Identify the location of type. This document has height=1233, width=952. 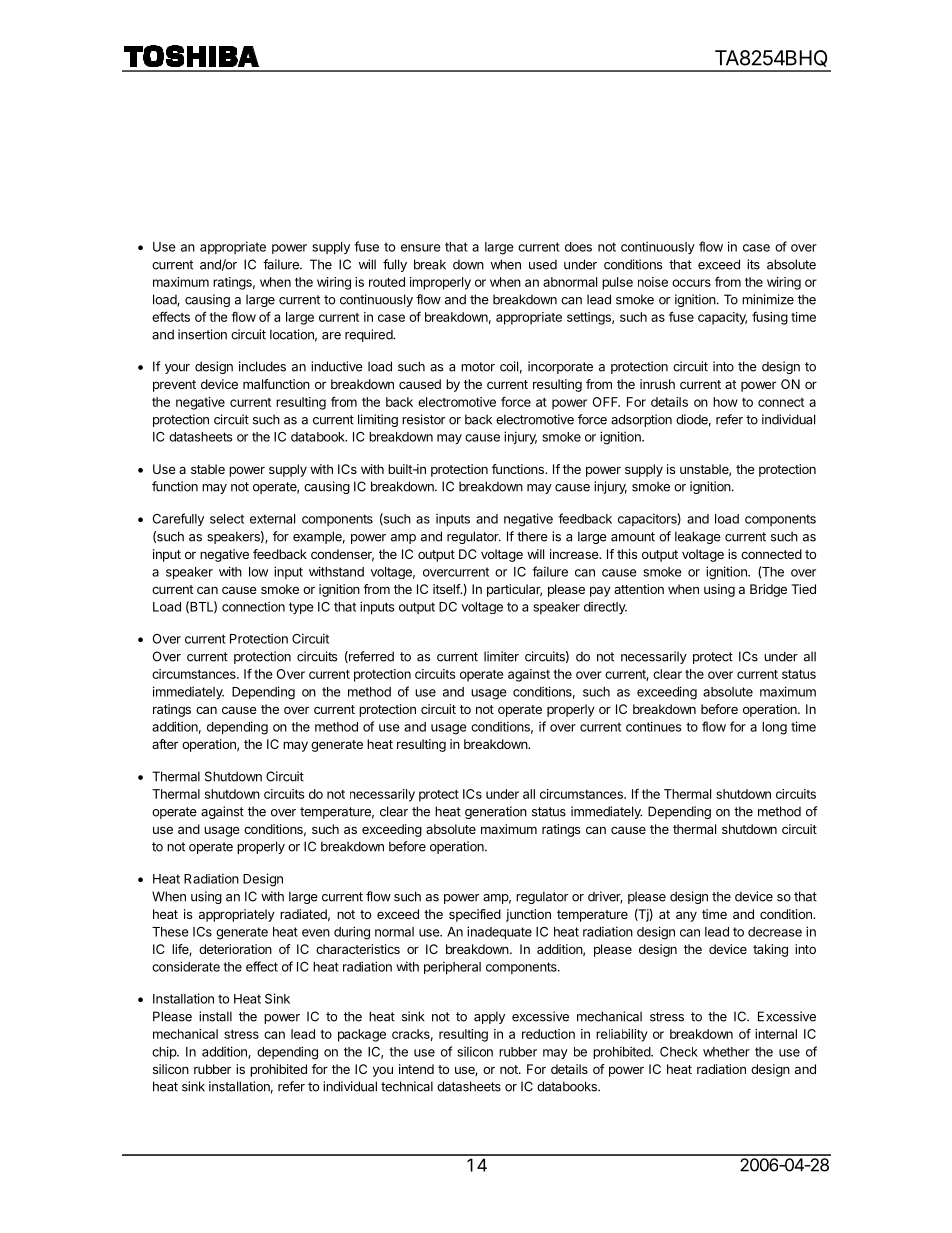
(301, 608).
